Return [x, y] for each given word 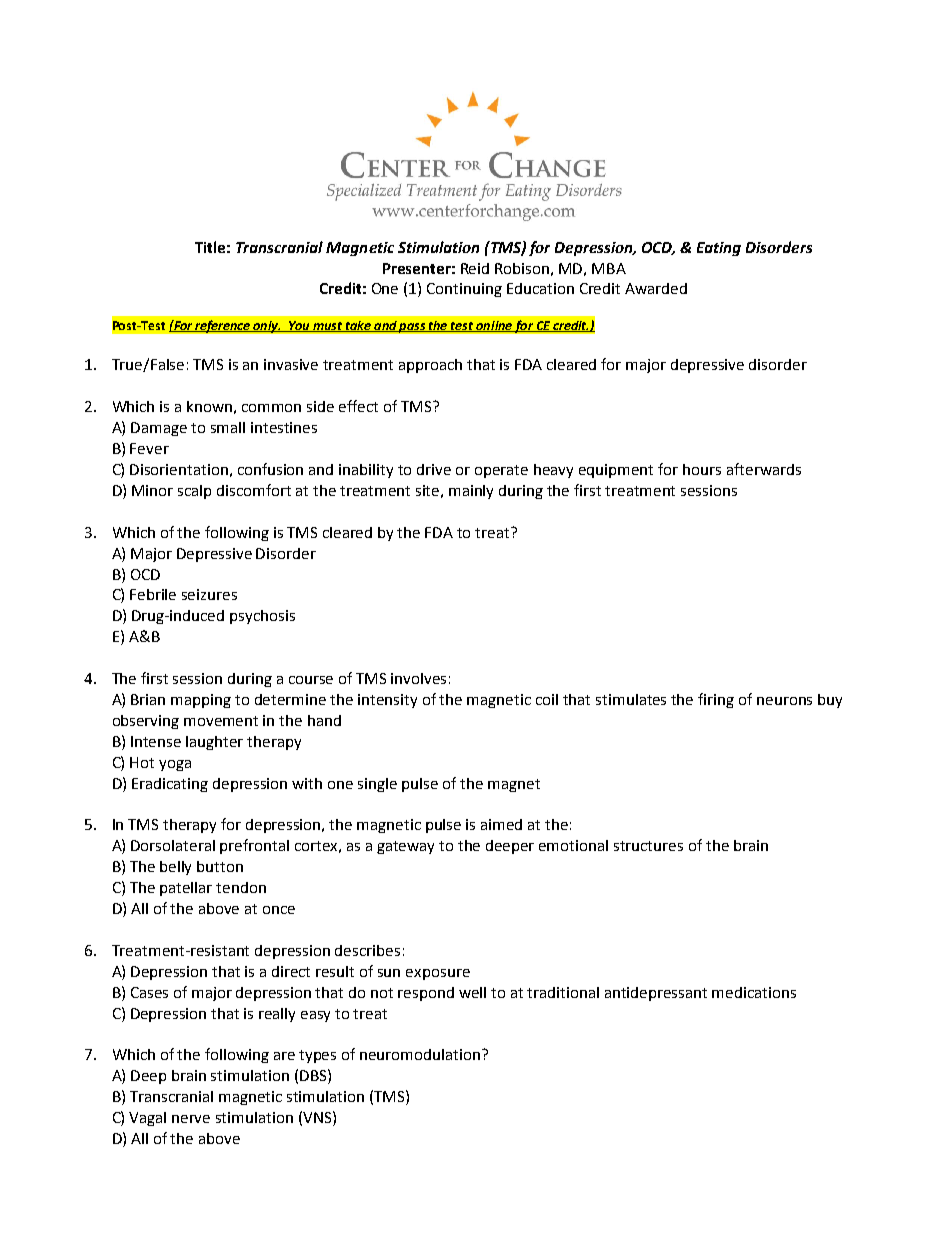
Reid [475, 268]
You [300, 326]
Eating [719, 249]
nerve [191, 1119]
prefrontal [254, 846]
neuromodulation [421, 1054]
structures [648, 846]
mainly [471, 492]
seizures [209, 594]
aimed [501, 824]
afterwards [764, 469]
